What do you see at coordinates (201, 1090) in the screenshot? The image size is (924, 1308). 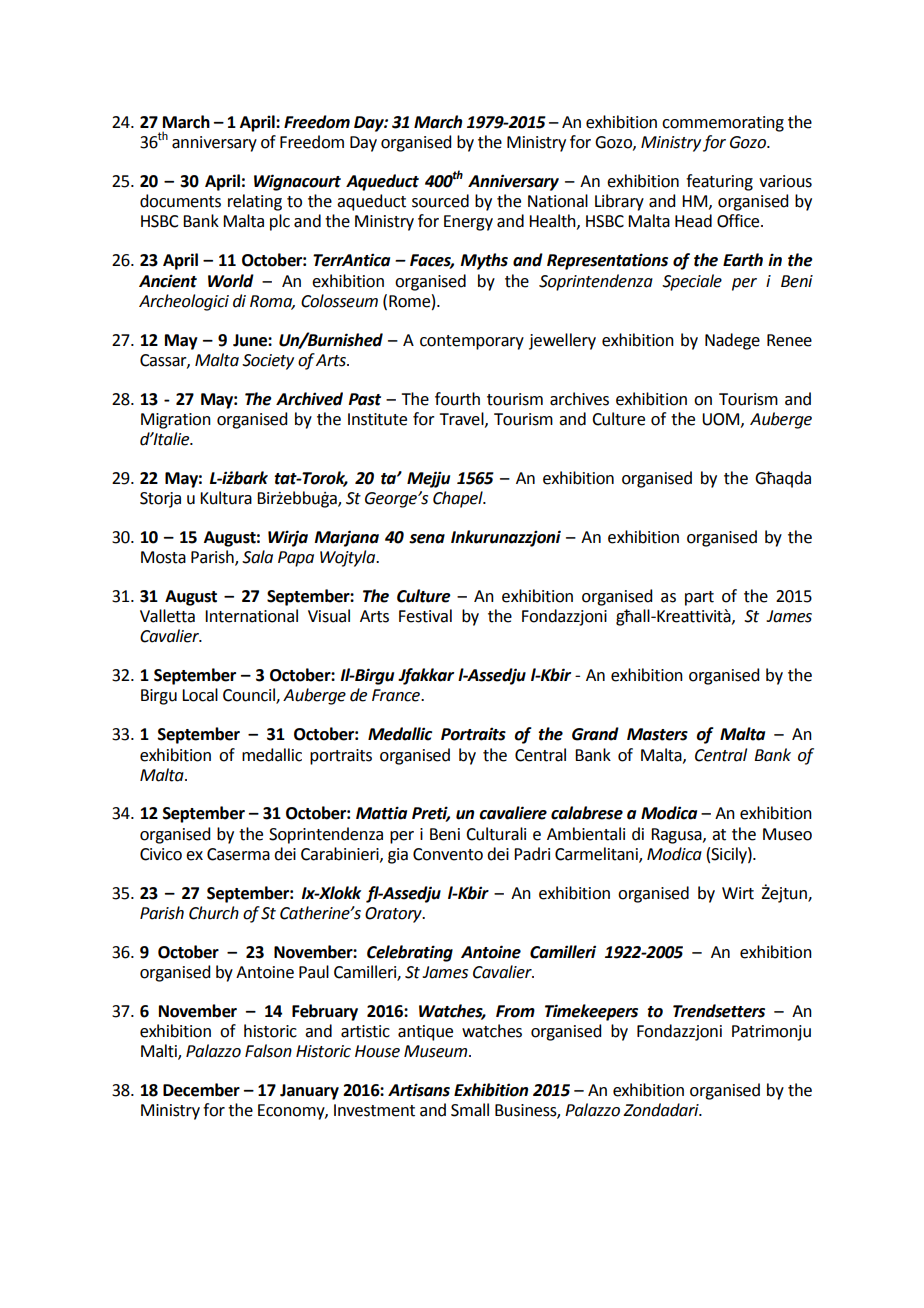 I see `December` at bounding box center [201, 1090].
